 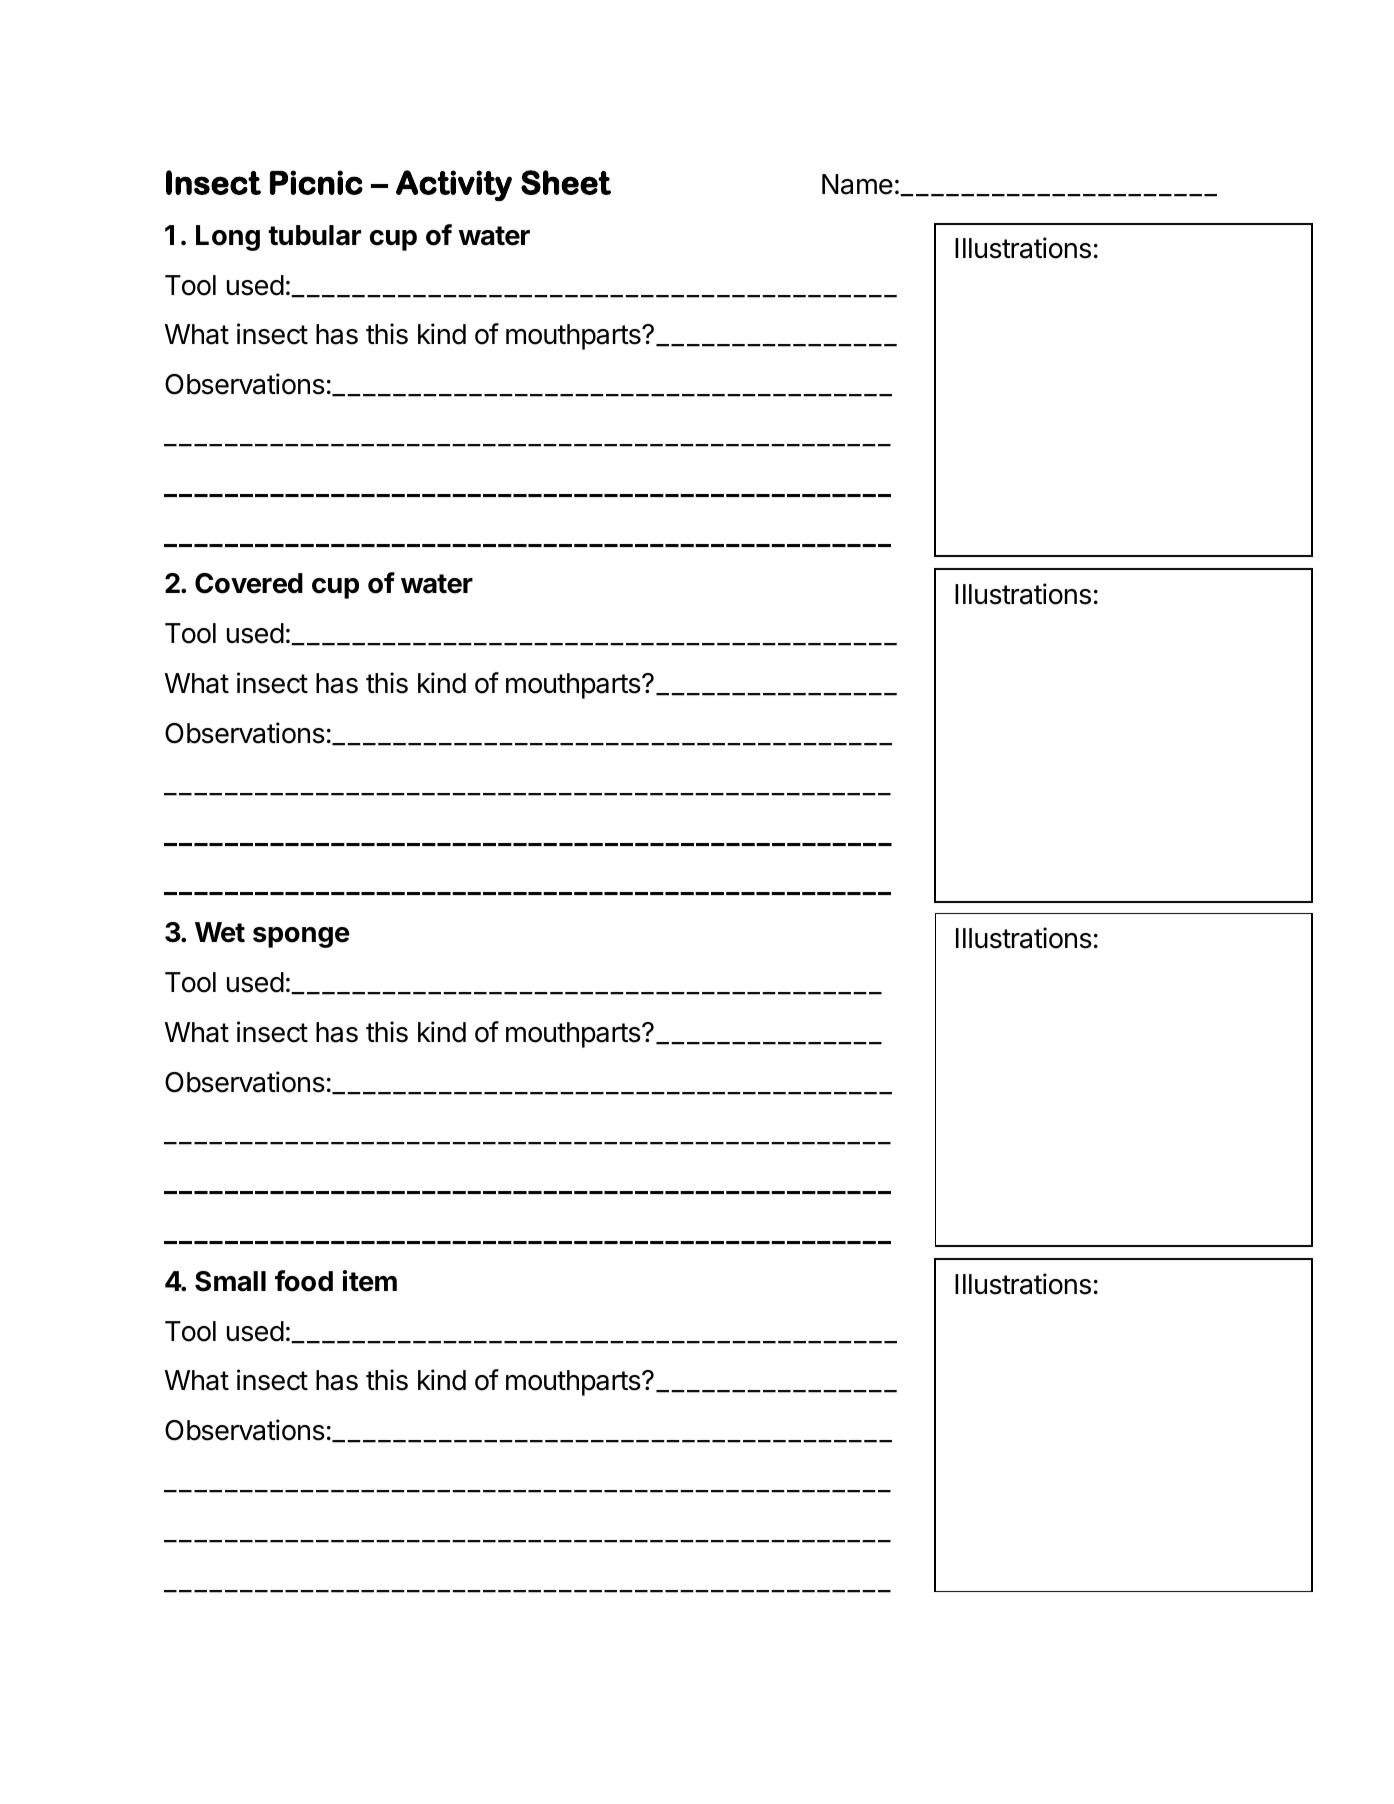 What do you see at coordinates (220, 932) in the screenshot?
I see `Wet` at bounding box center [220, 932].
